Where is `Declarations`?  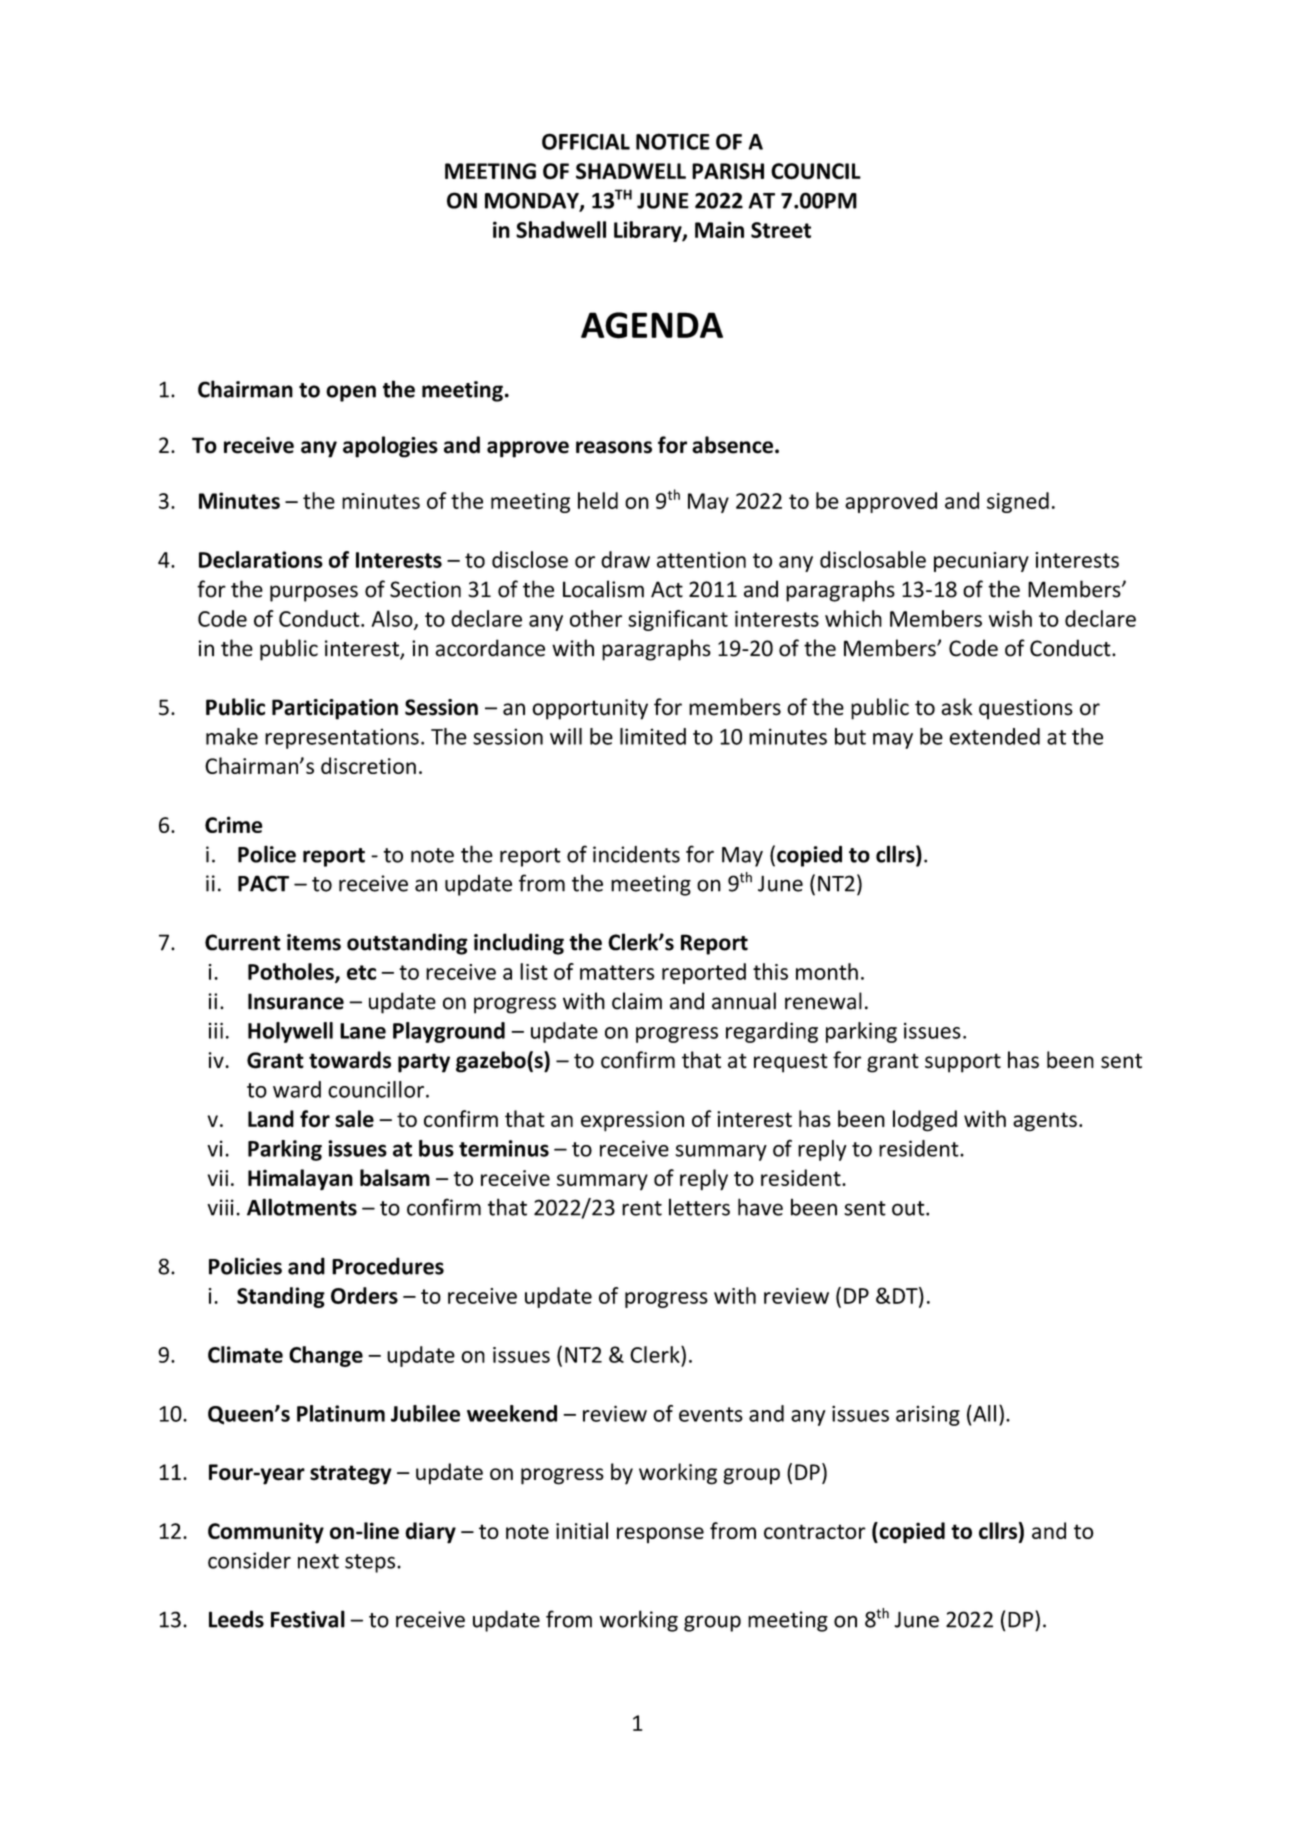 Declarations is located at coordinates (261, 559).
